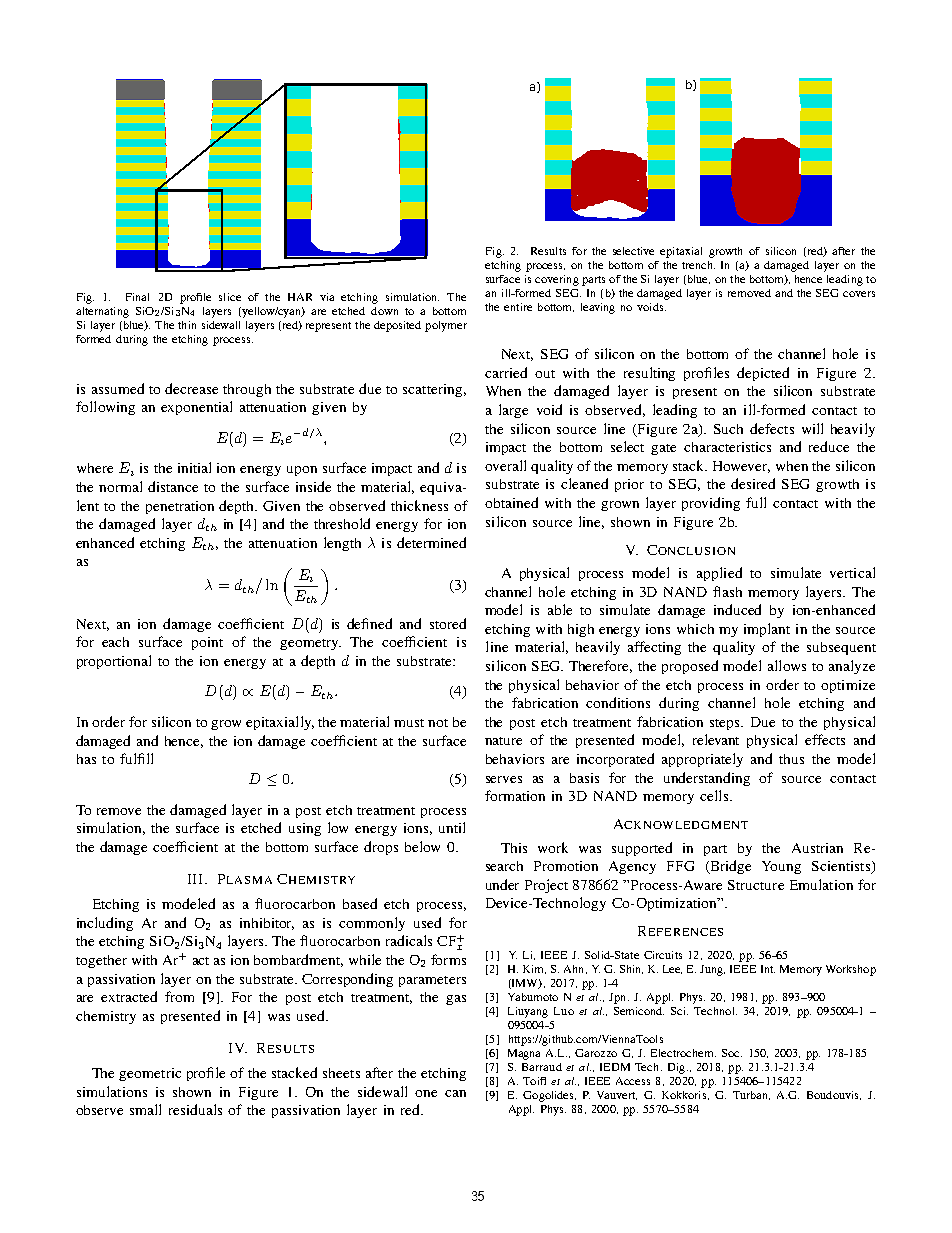  Describe the element at coordinates (732, 1053) in the image. I see `Soc` at that location.
